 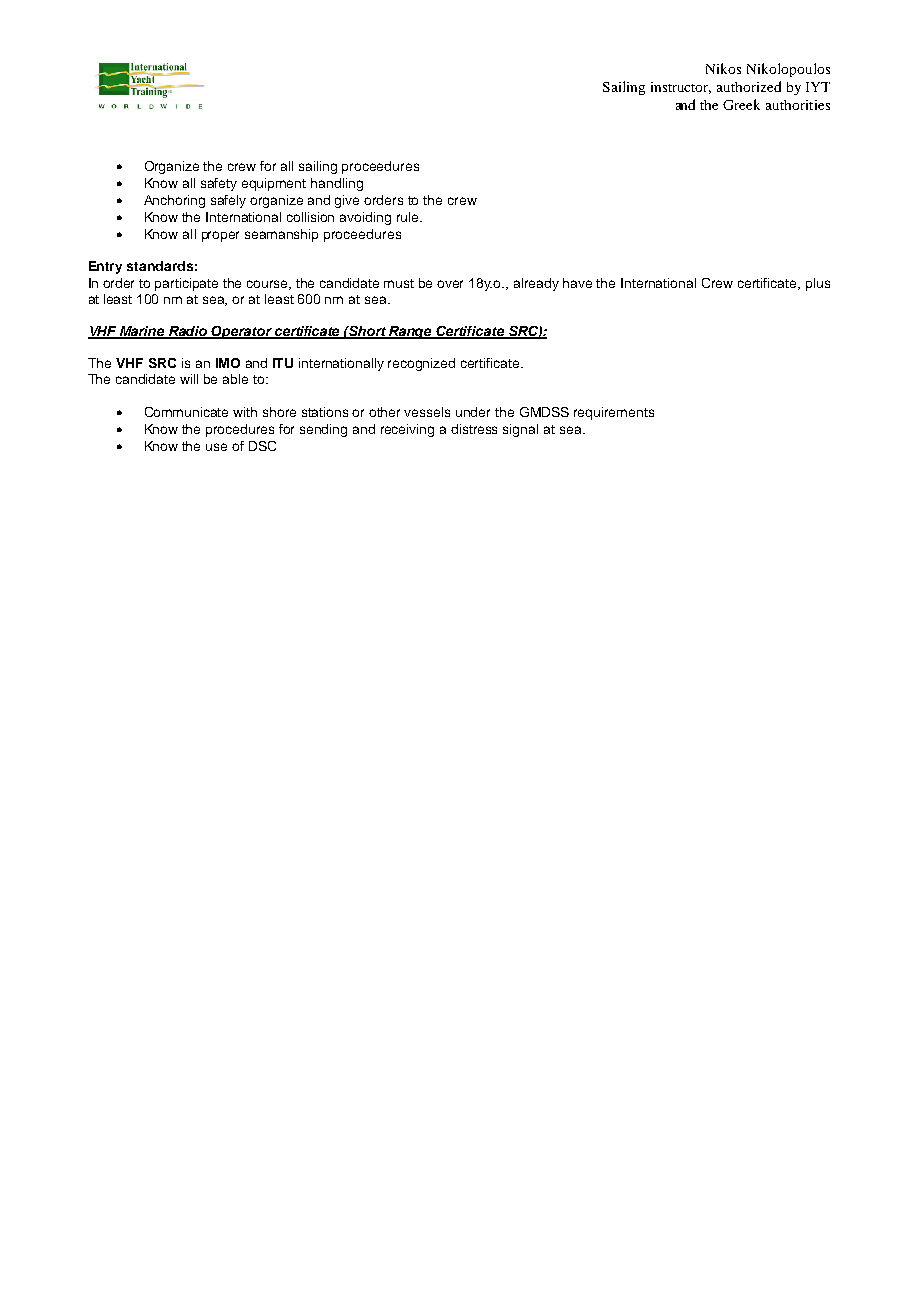 I want to click on authorized, so click(x=749, y=86).
